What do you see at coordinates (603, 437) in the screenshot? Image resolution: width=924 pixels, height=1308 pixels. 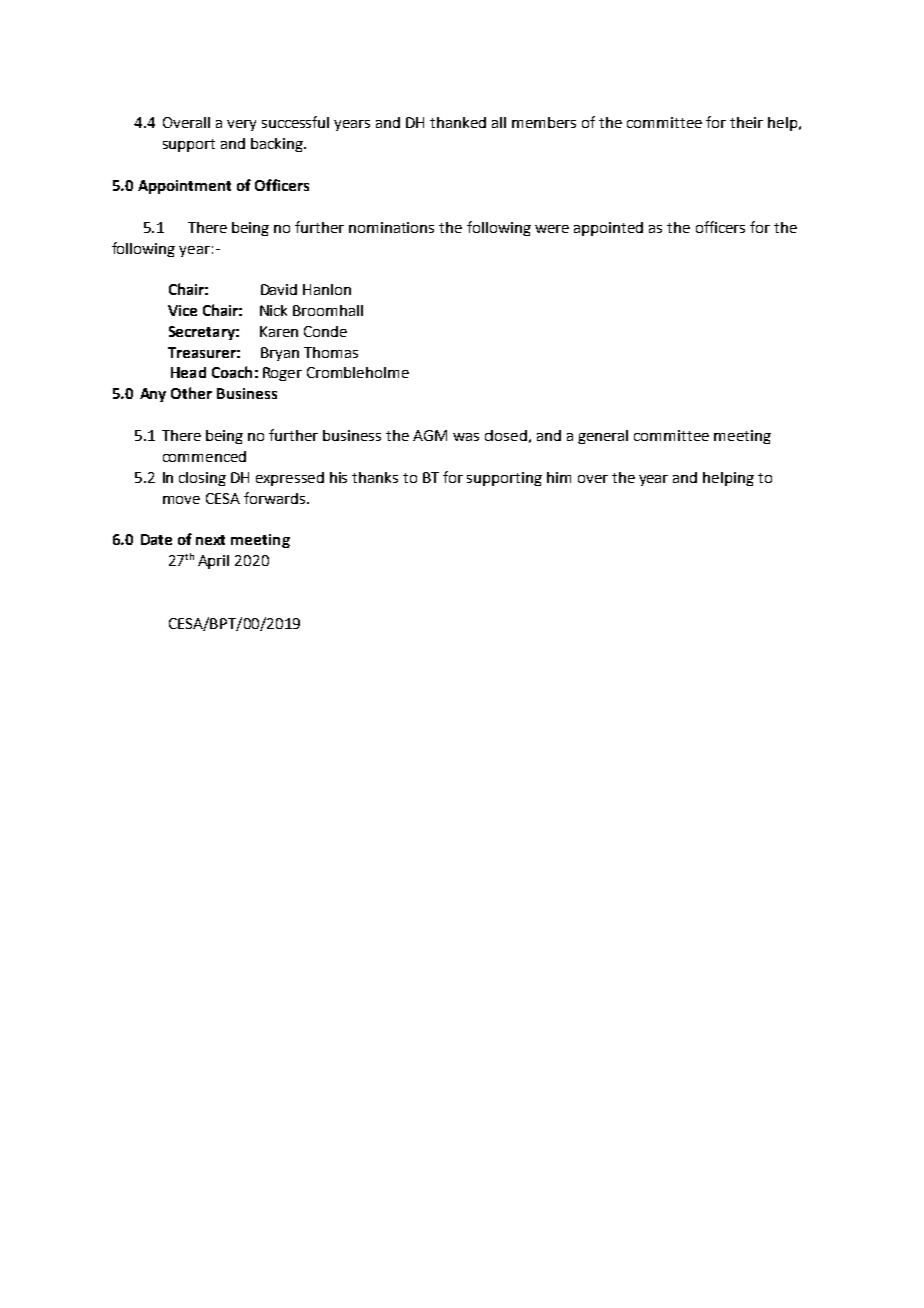 I see `general` at bounding box center [603, 437].
